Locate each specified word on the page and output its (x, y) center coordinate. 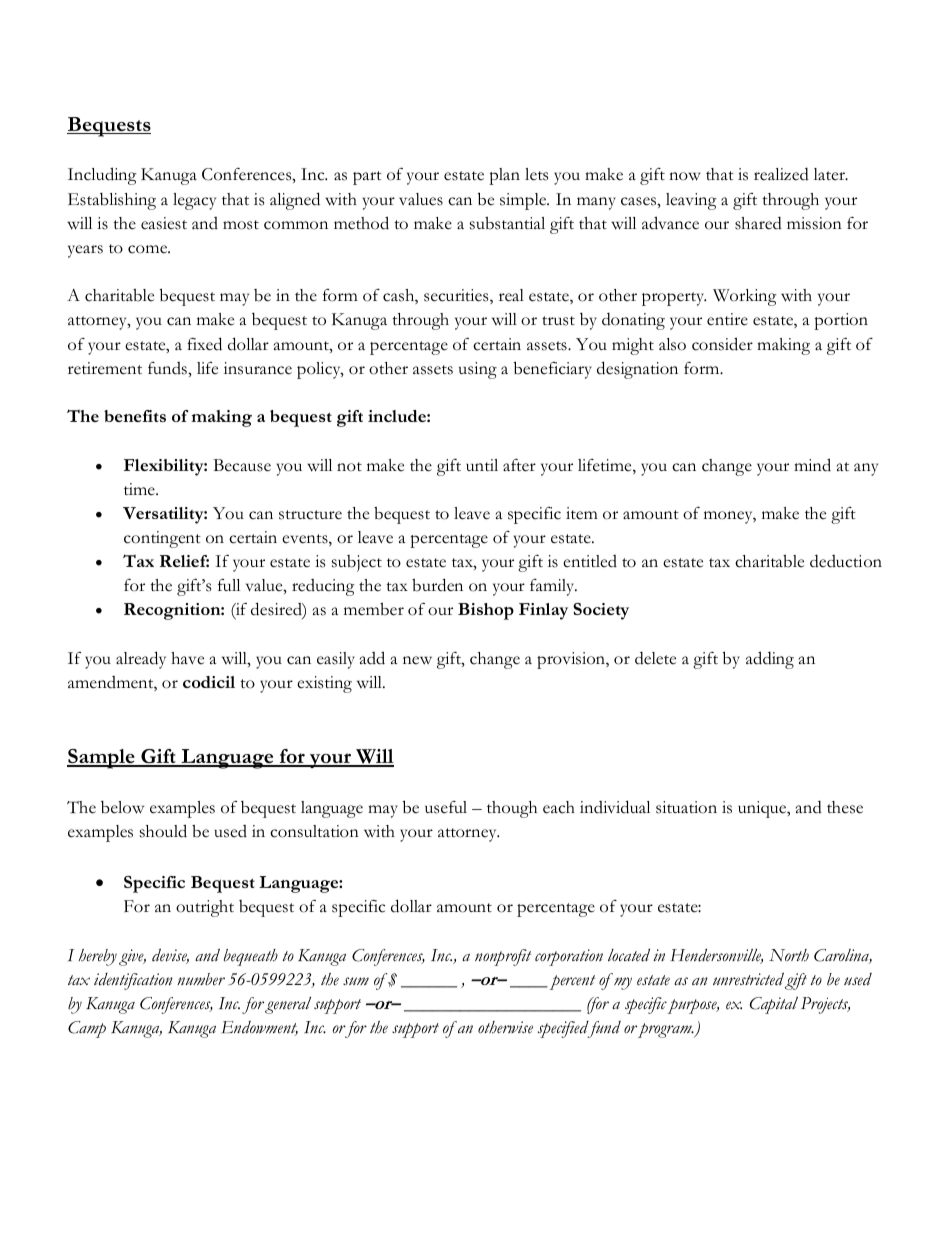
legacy (194, 201)
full (229, 585)
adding (770, 660)
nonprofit (503, 957)
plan (504, 176)
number (201, 979)
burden (437, 585)
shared (758, 223)
